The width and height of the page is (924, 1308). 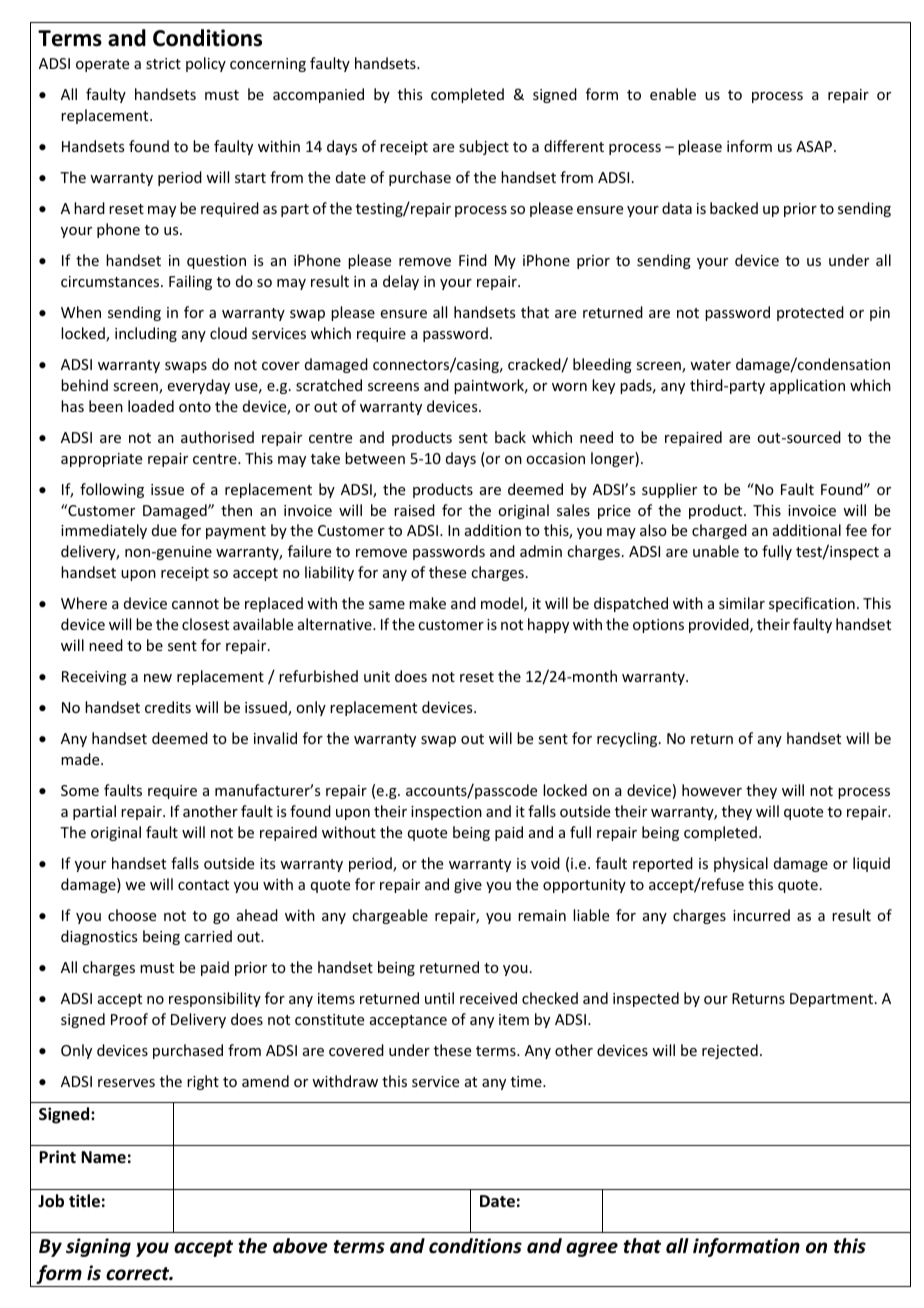 I want to click on ASAP, so click(x=814, y=146).
